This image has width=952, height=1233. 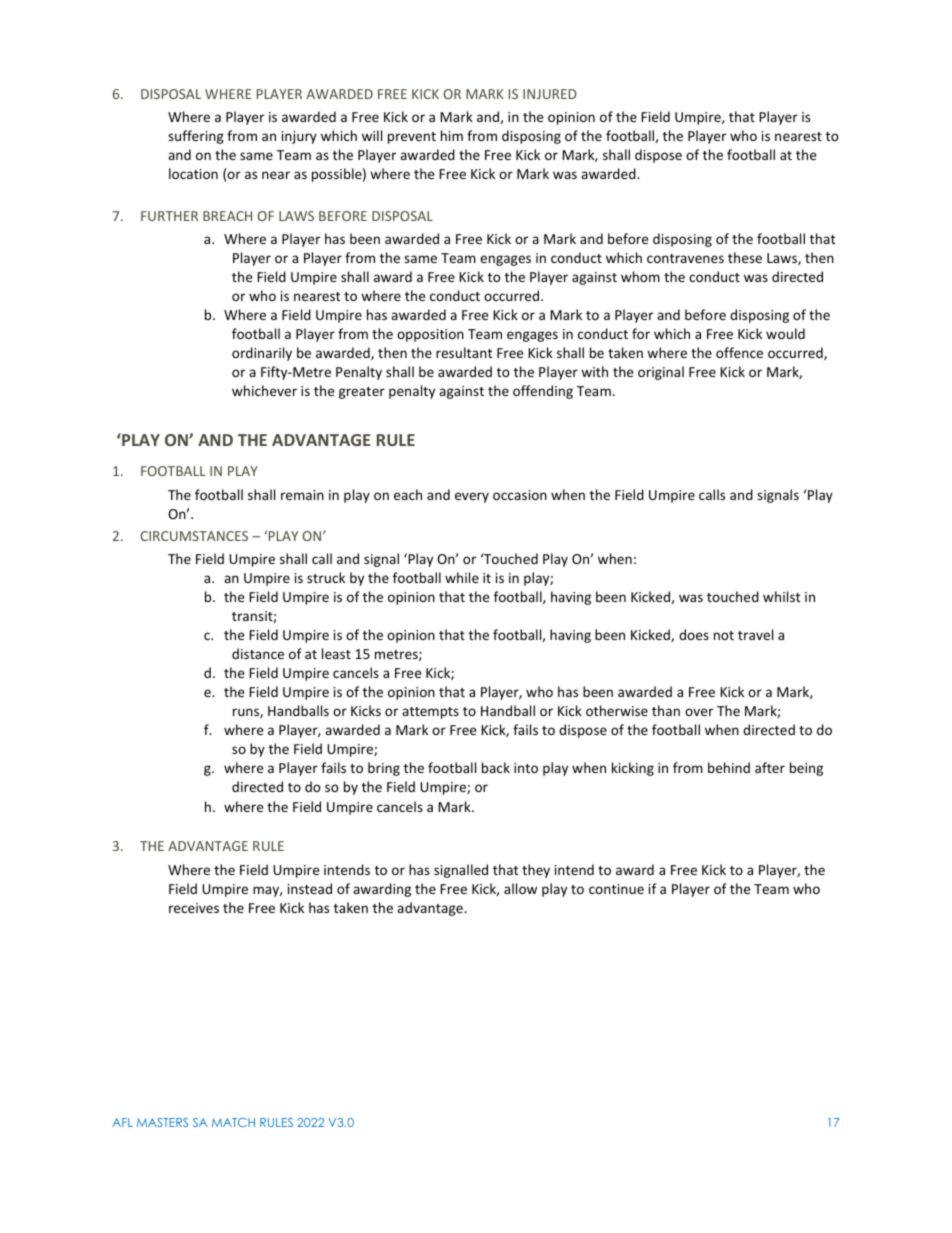 What do you see at coordinates (496, 767) in the image?
I see `back` at bounding box center [496, 767].
